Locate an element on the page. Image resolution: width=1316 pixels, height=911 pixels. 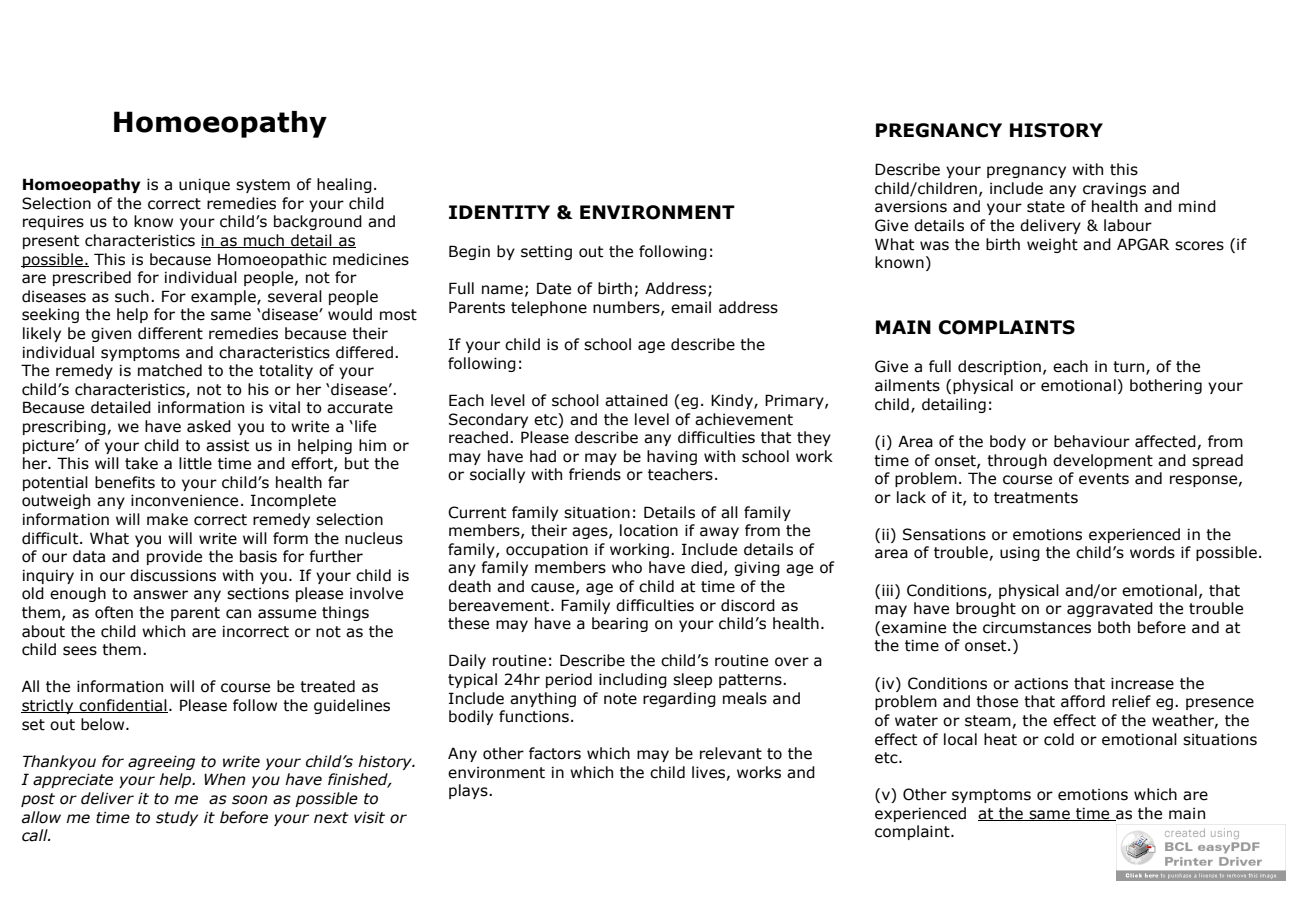
study is located at coordinates (177, 818).
